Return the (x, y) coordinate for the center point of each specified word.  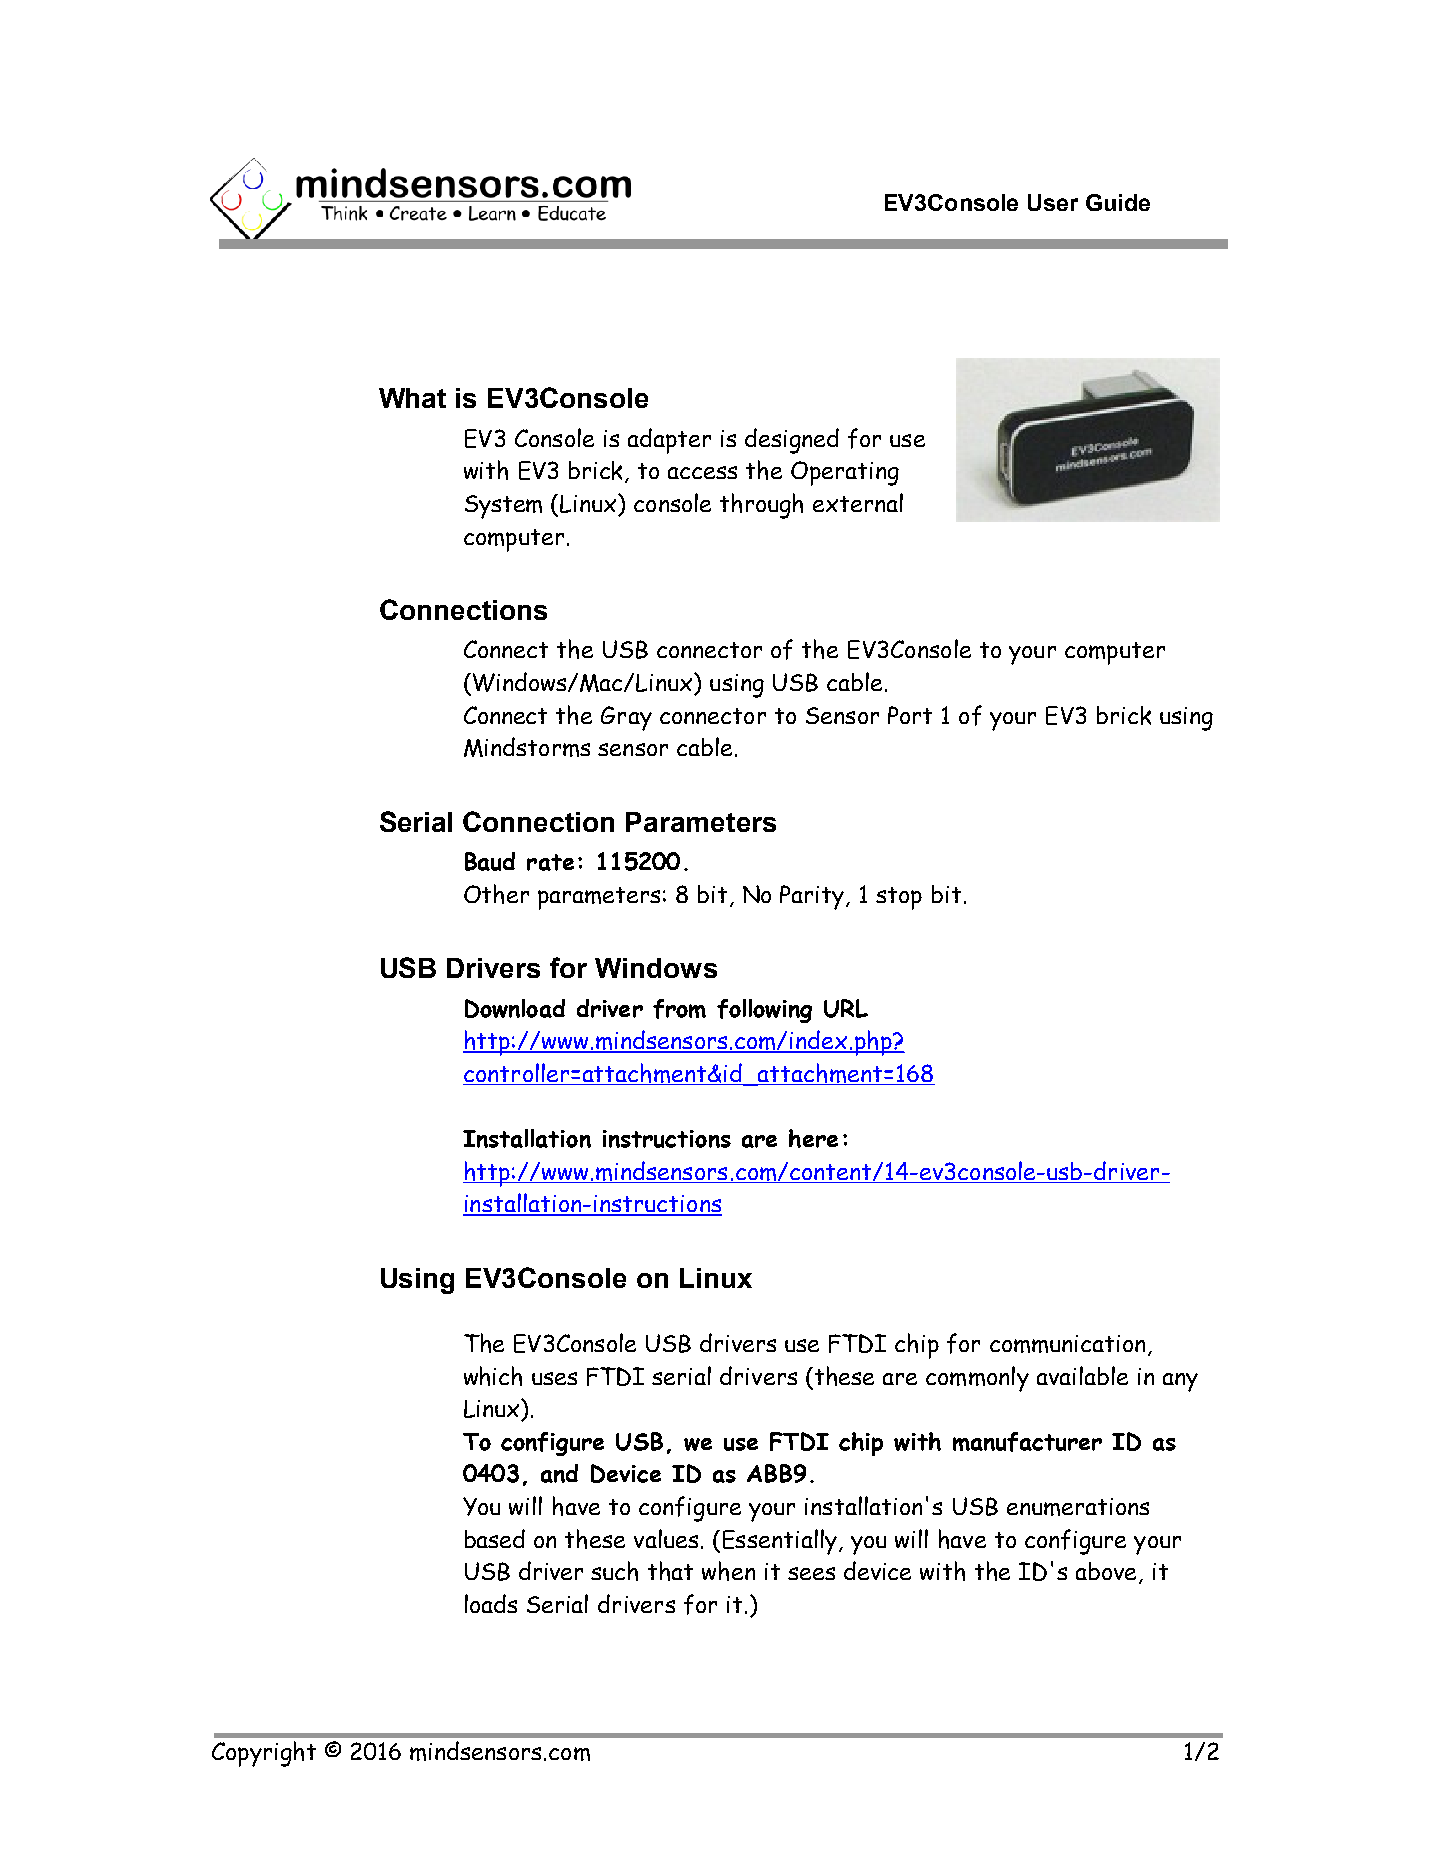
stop (899, 898)
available (1082, 1375)
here (813, 1138)
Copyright (264, 1754)
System (503, 507)
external (858, 502)
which (493, 1376)
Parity (813, 897)
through (761, 506)
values (666, 1538)
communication (1067, 1344)
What (412, 398)
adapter (669, 441)
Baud (490, 861)
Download (515, 1008)
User (1053, 202)
